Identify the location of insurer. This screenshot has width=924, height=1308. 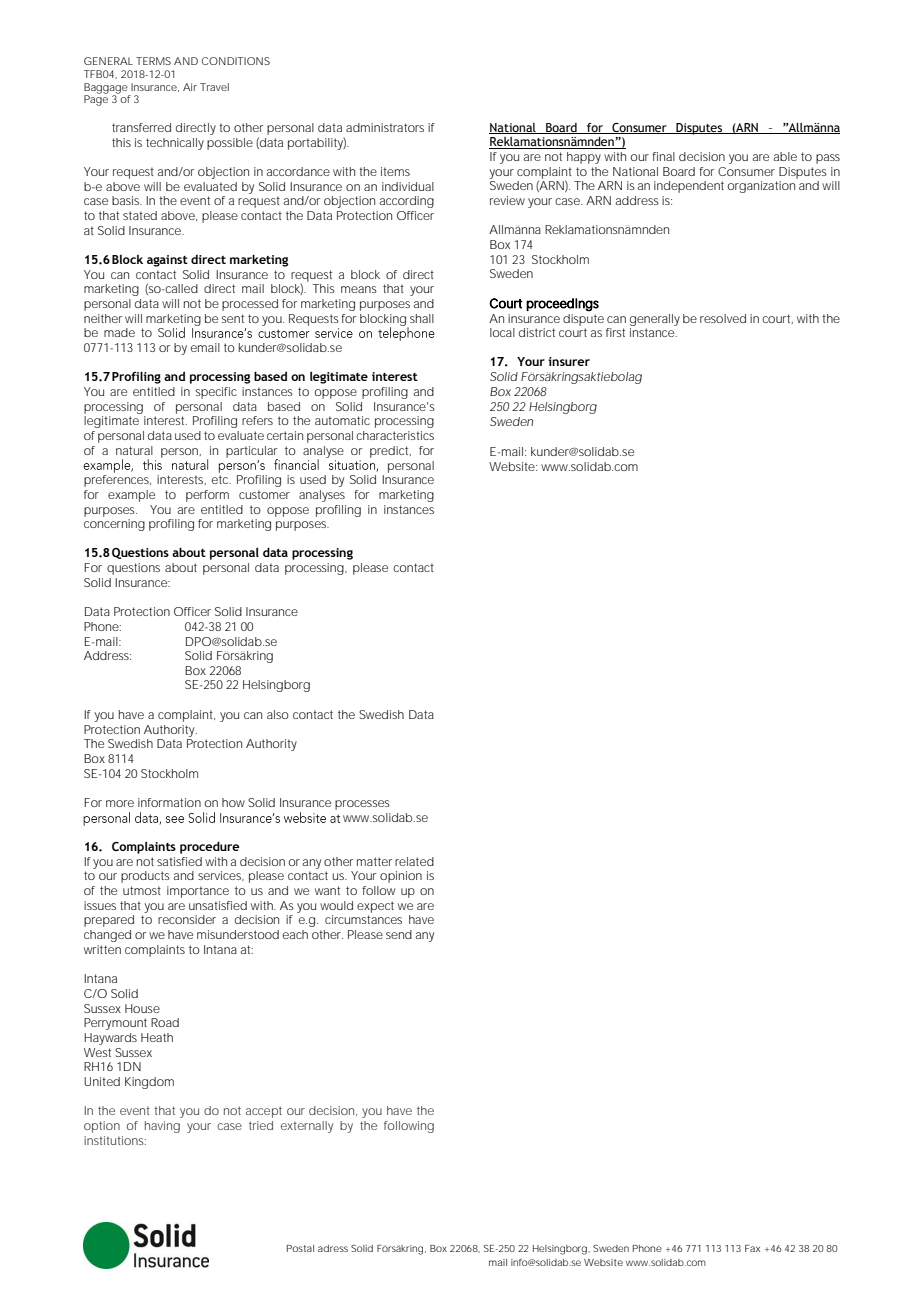
(569, 361).
